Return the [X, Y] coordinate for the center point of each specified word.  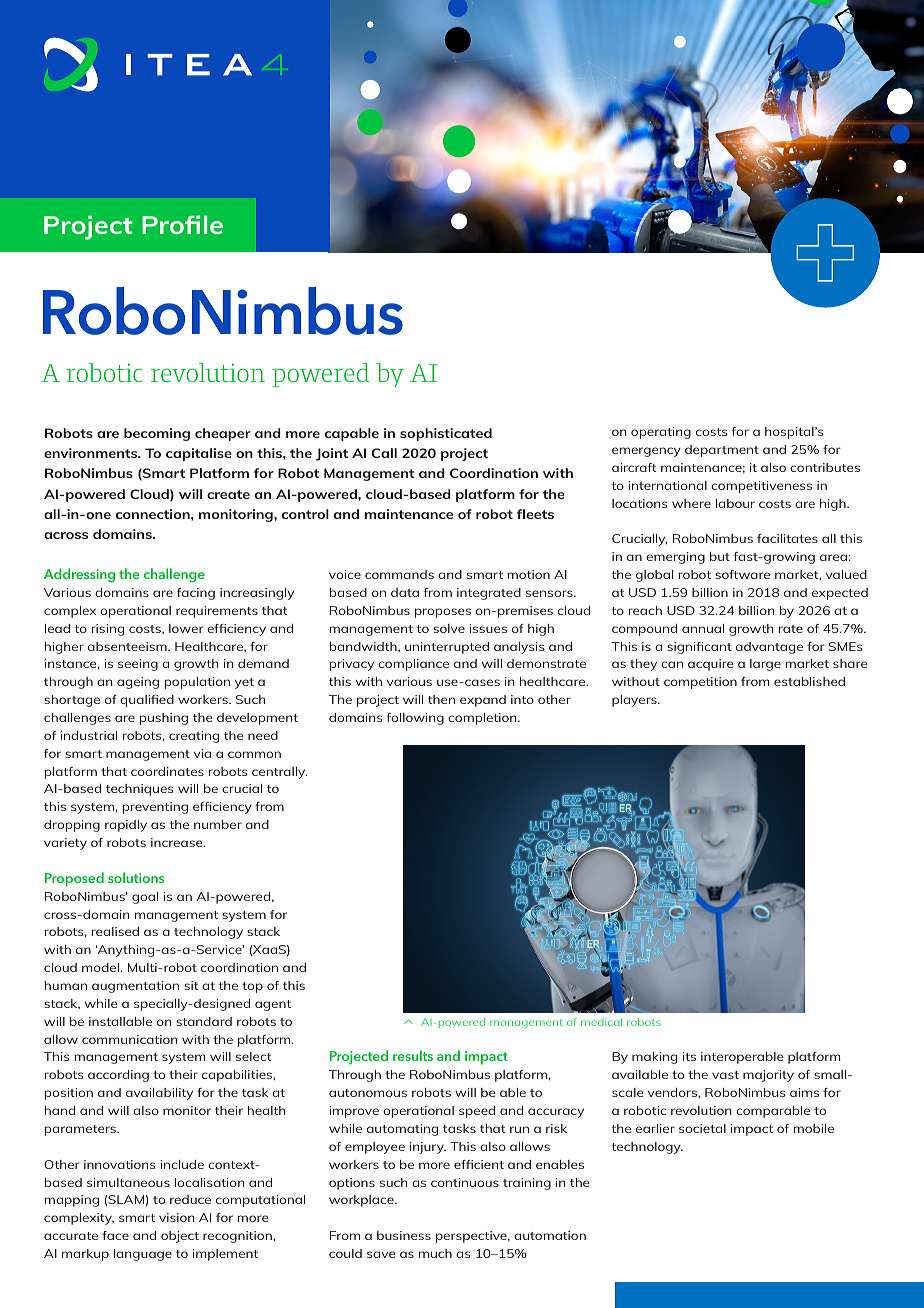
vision [177, 1217]
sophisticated [446, 434]
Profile [182, 224]
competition [700, 683]
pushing [163, 719]
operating [661, 433]
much [435, 1253]
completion [483, 719]
